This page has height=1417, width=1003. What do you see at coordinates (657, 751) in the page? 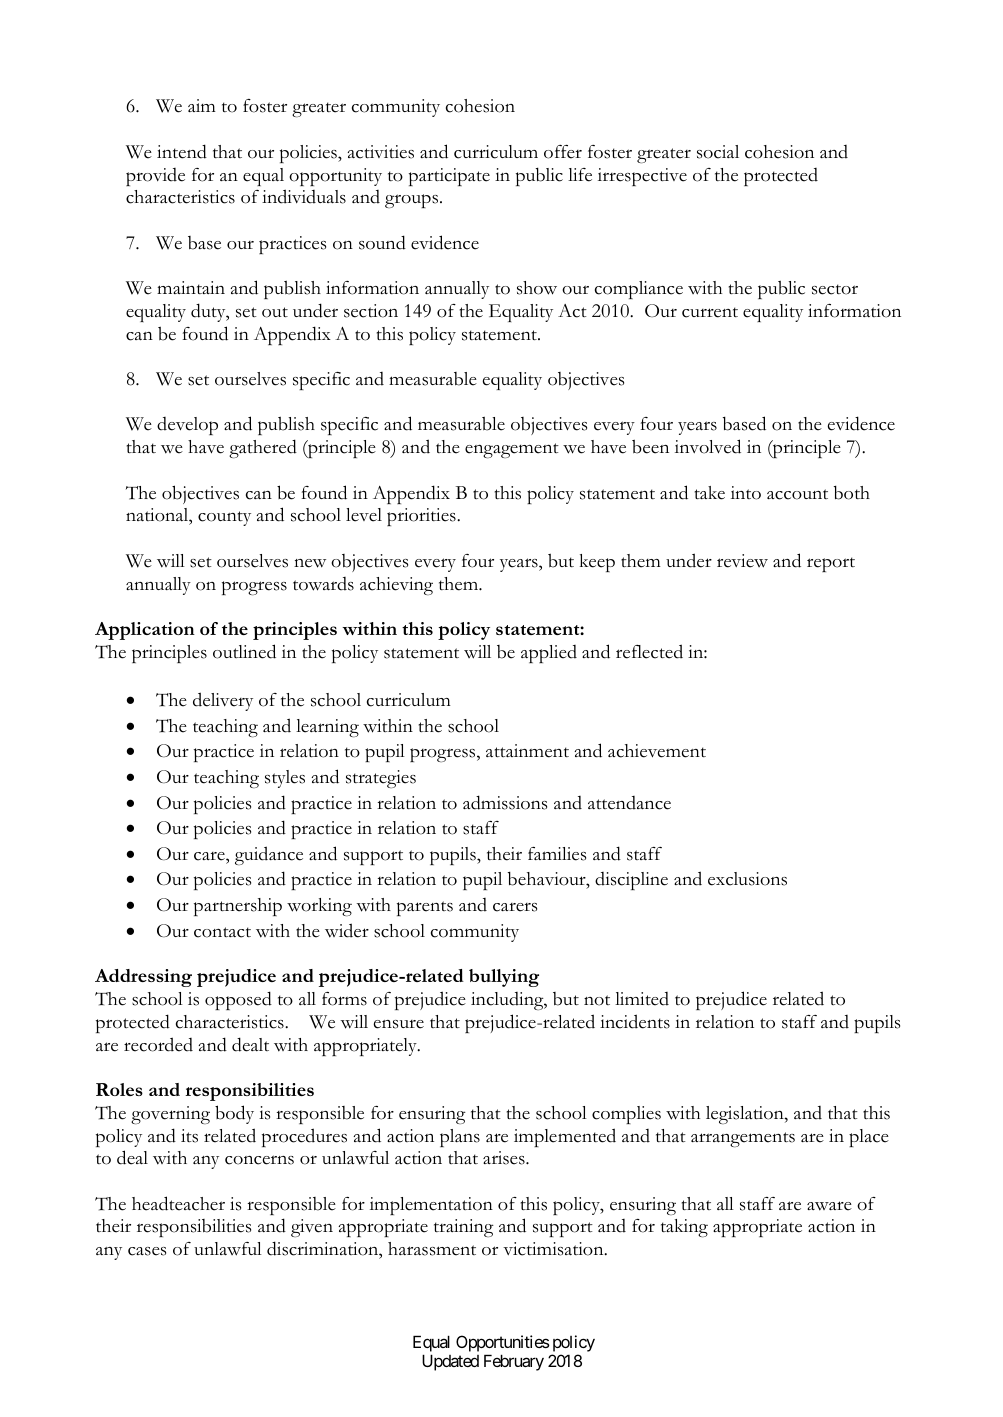
I see `achievement` at bounding box center [657, 751].
